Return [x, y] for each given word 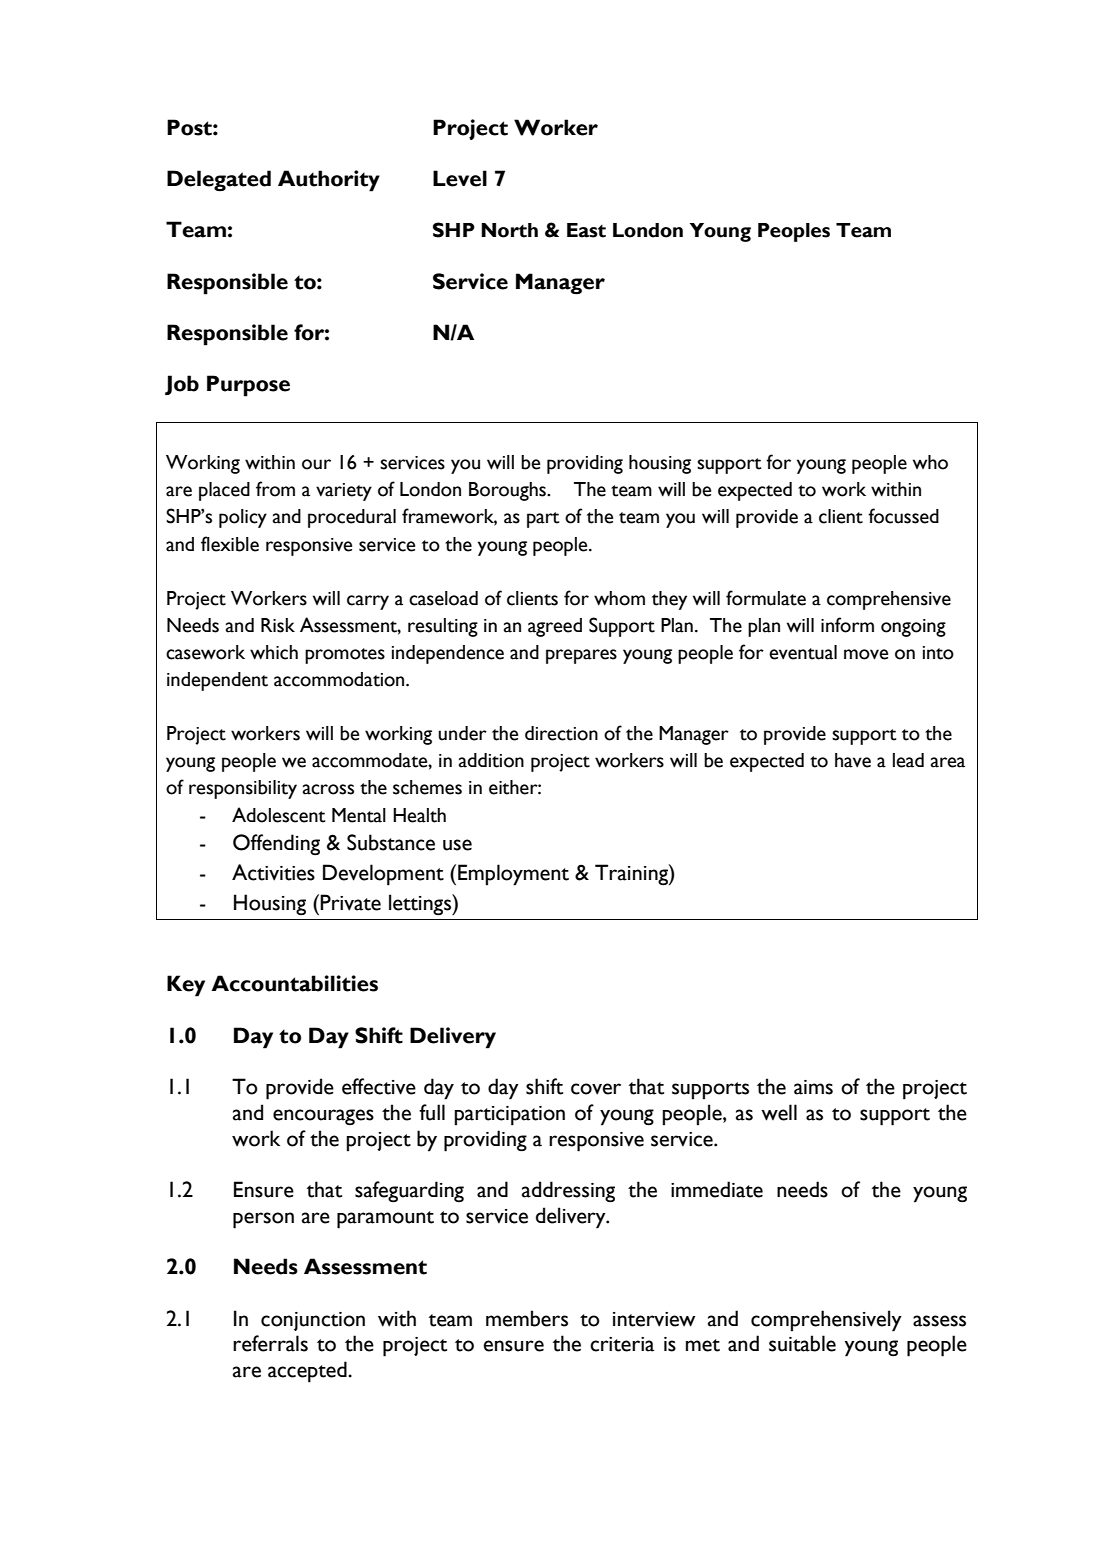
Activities [273, 872]
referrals [270, 1343]
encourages [323, 1117]
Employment [513, 875]
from [275, 489]
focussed [903, 516]
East [586, 230]
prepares [581, 656]
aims [813, 1087]
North [509, 230]
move [866, 654]
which [274, 652]
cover [596, 1089]
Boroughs [508, 491]
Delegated [219, 181]
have [853, 760]
